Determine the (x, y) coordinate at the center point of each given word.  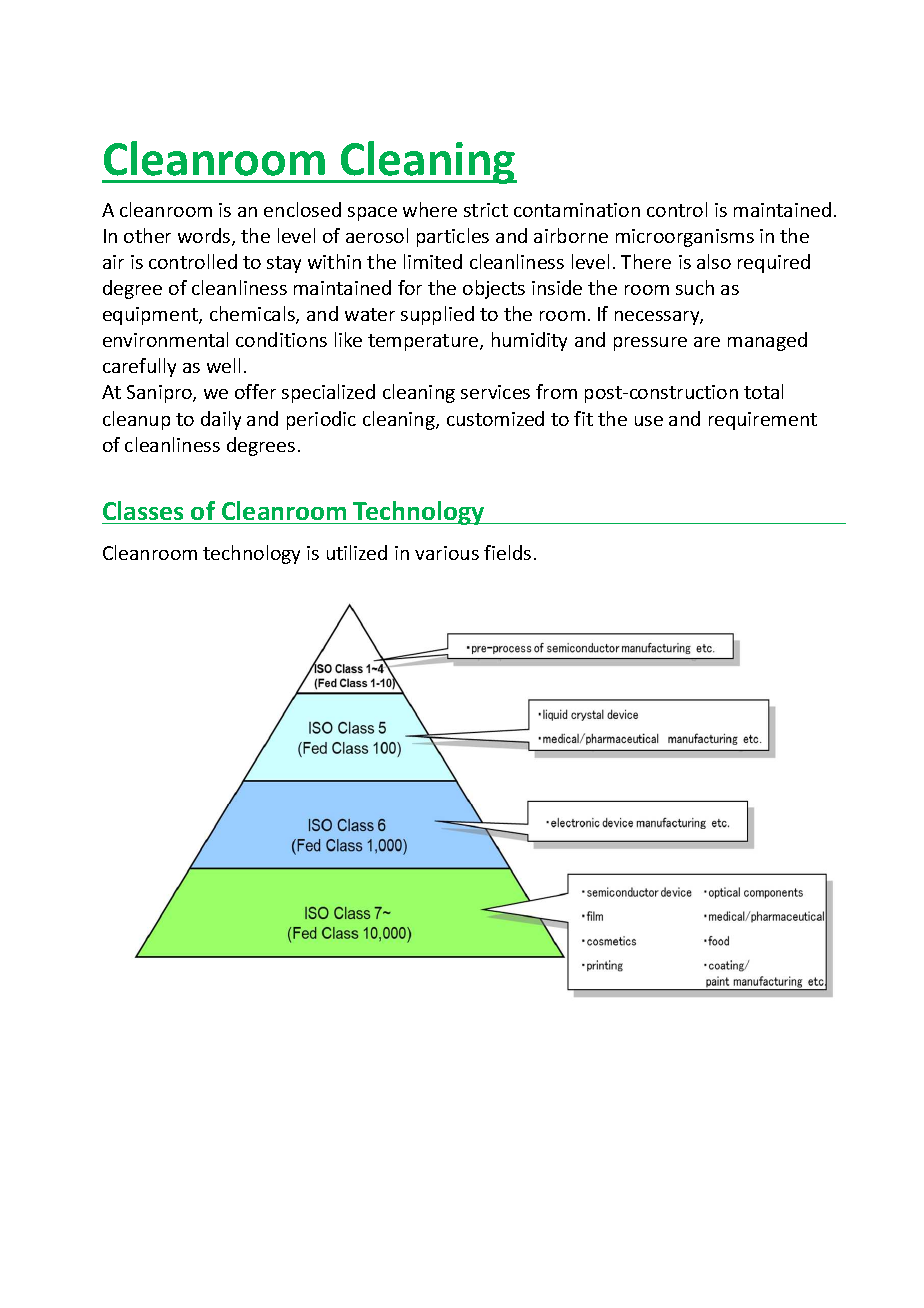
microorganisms (685, 238)
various (447, 553)
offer (255, 391)
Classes (143, 510)
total (763, 391)
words (205, 237)
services (495, 392)
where (430, 209)
